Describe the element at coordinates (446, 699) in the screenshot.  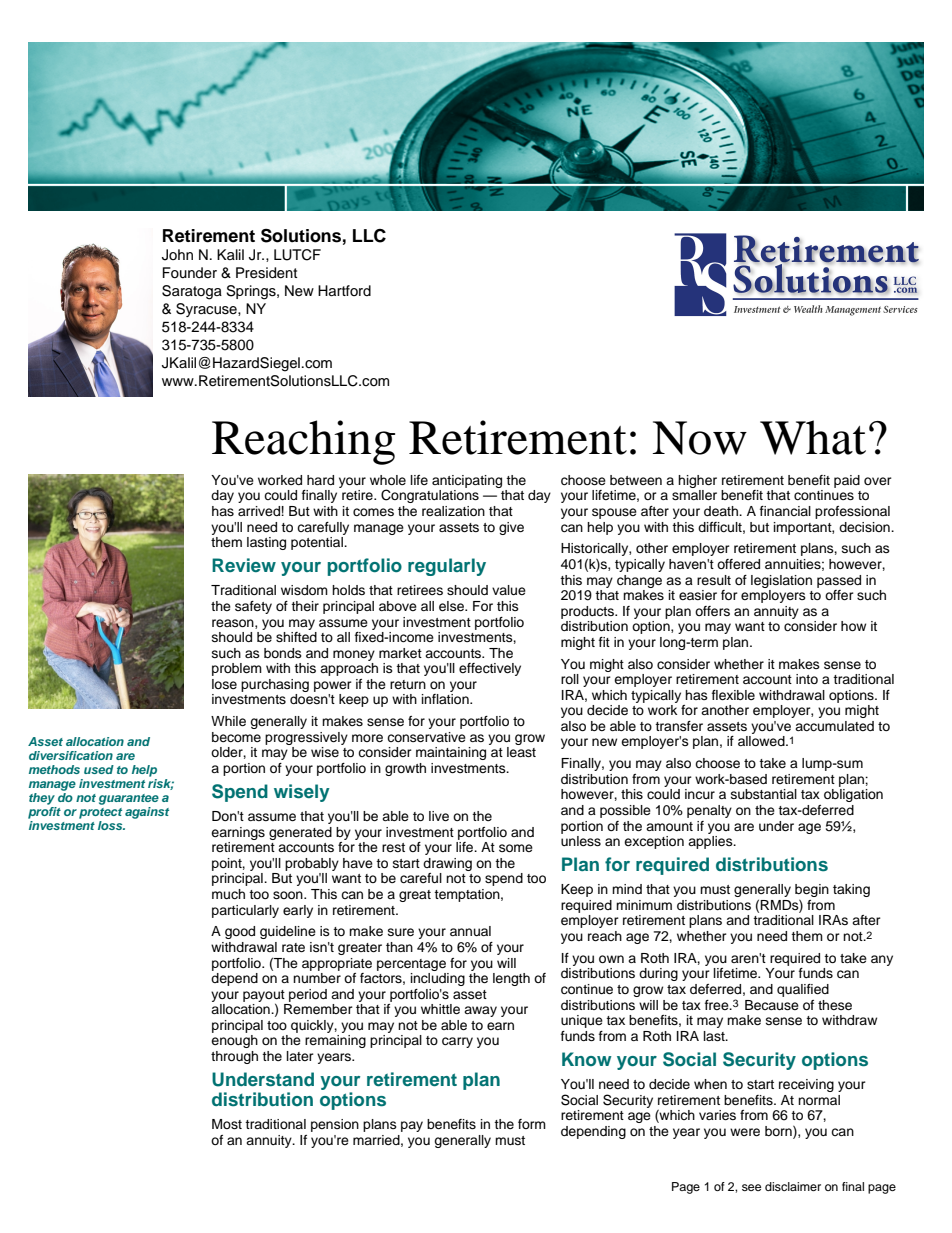
I see `inflation` at that location.
